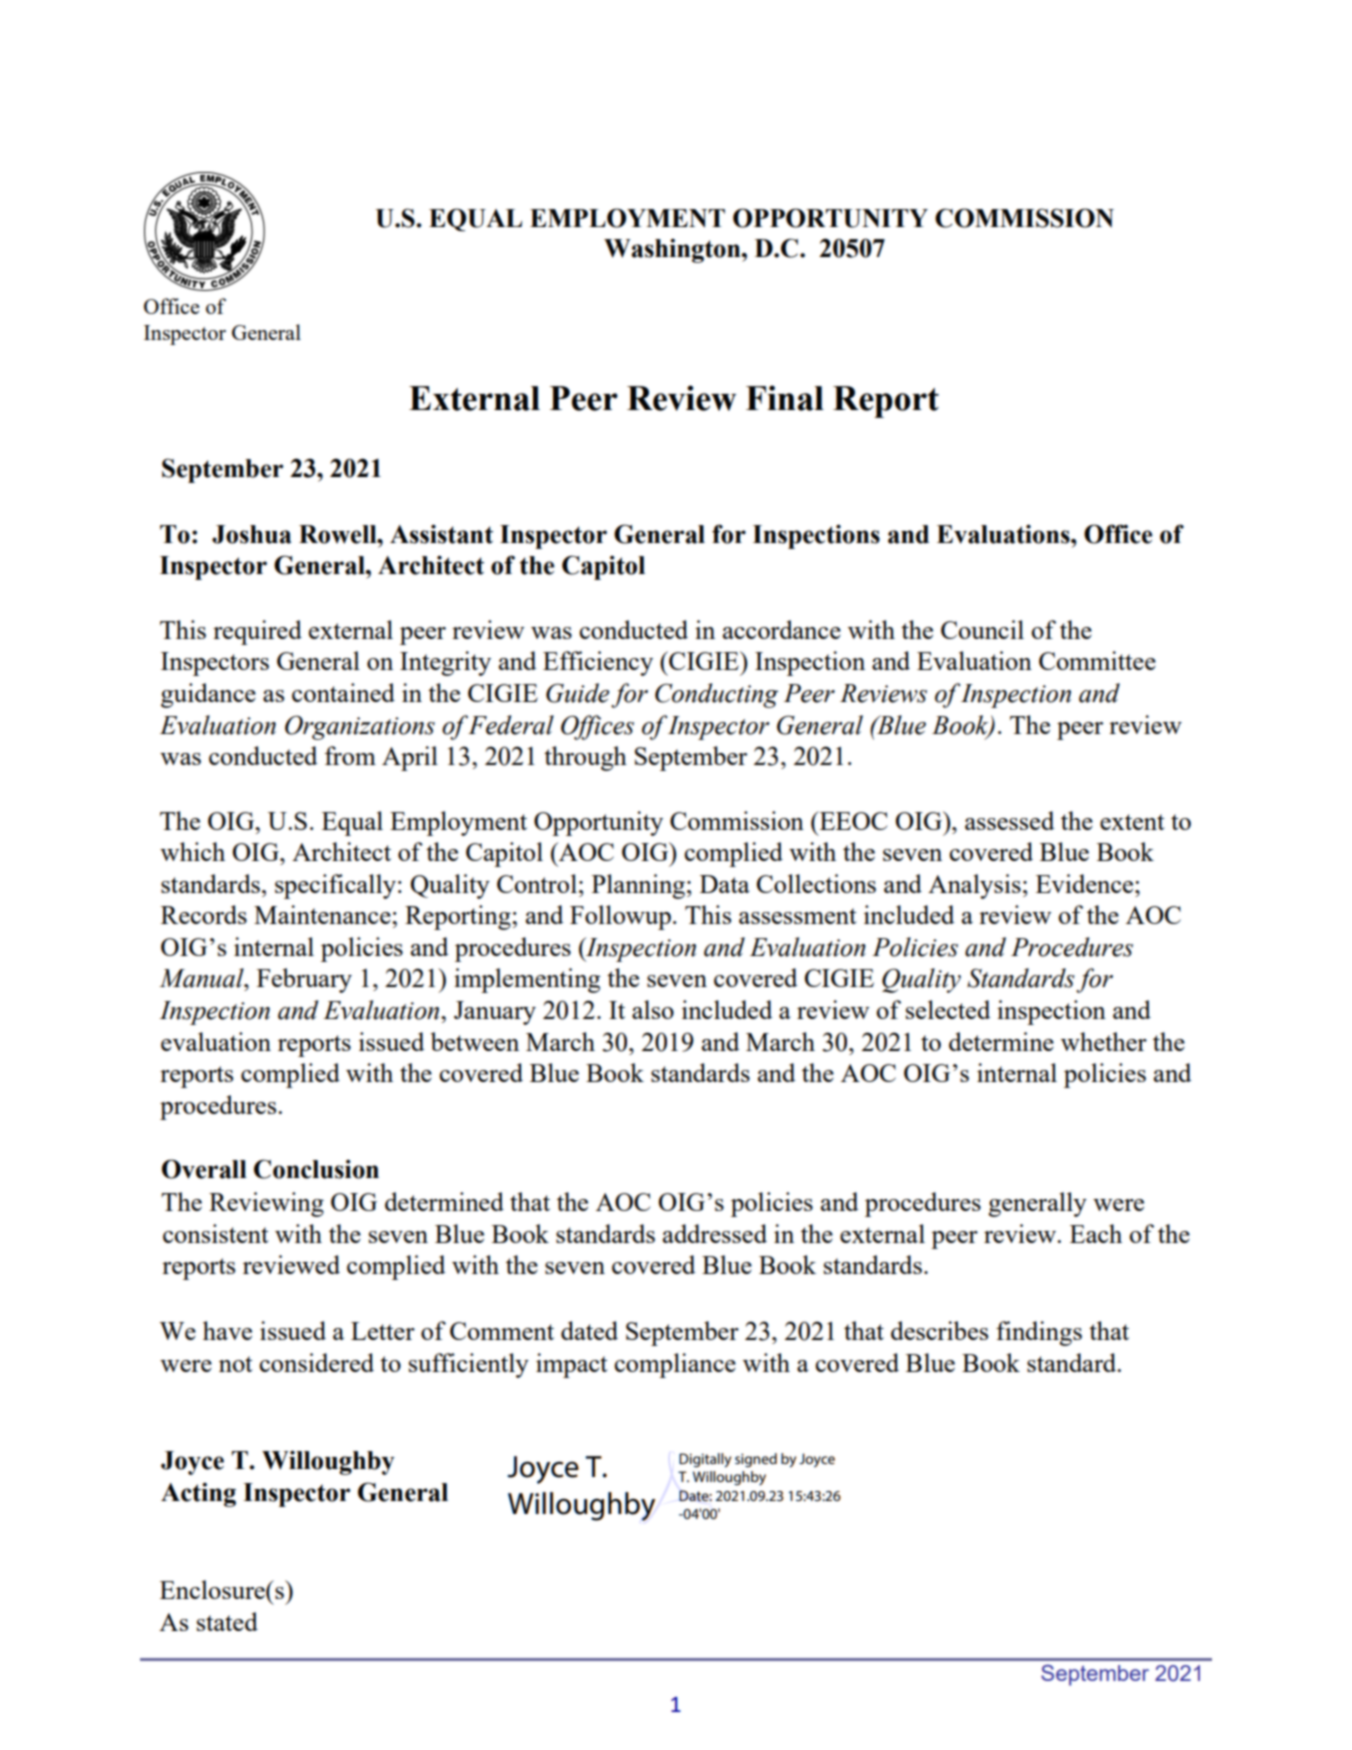  Describe the element at coordinates (227, 1330) in the screenshot. I see `have` at that location.
